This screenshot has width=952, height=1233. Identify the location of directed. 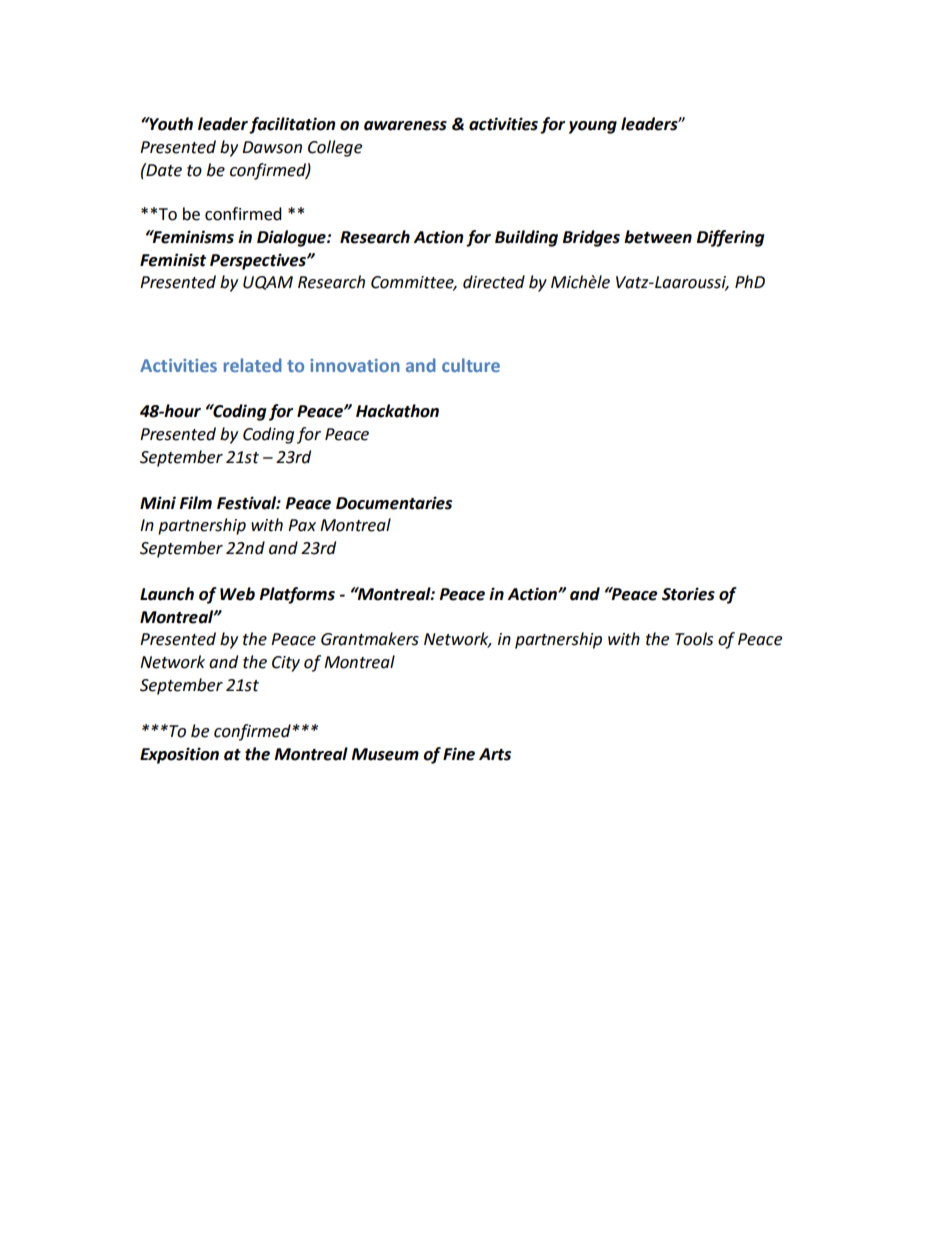
(494, 282).
